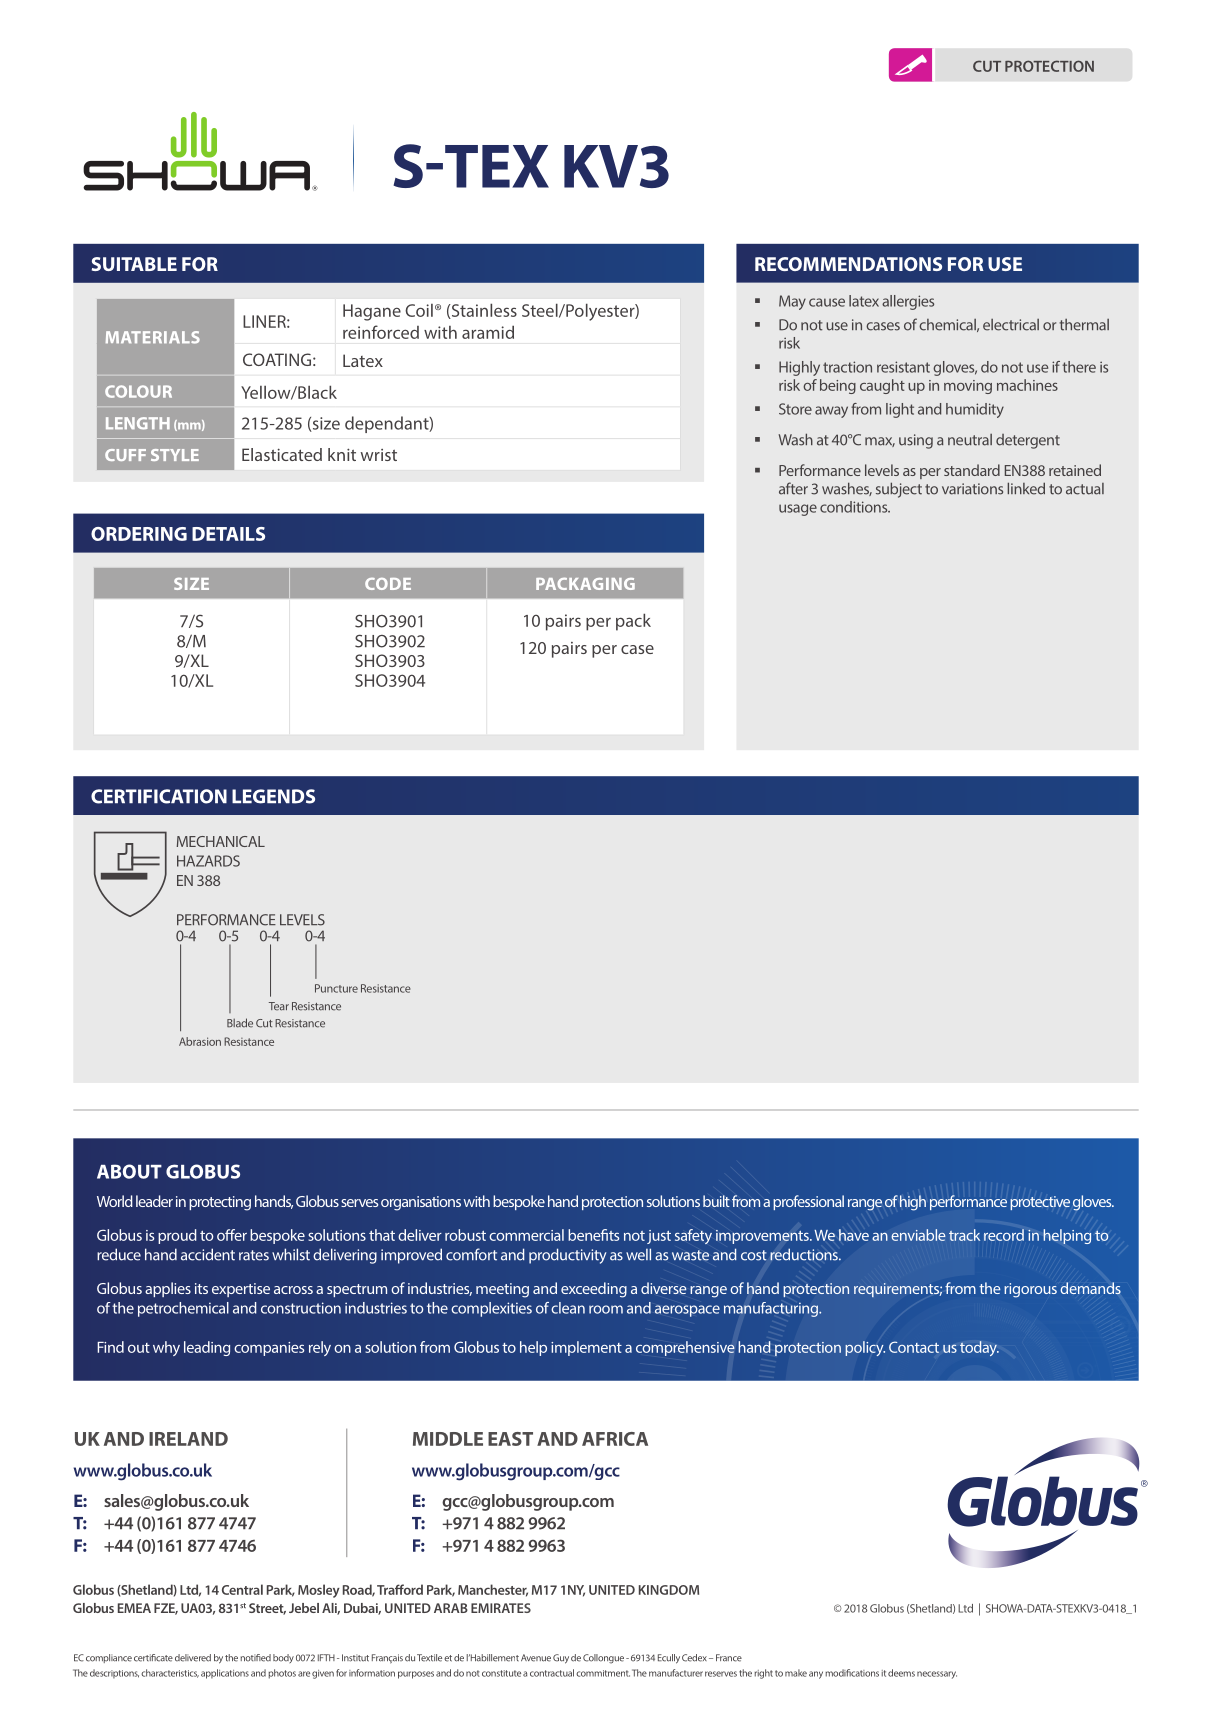 This screenshot has width=1212, height=1714. I want to click on aramid, so click(488, 332).
